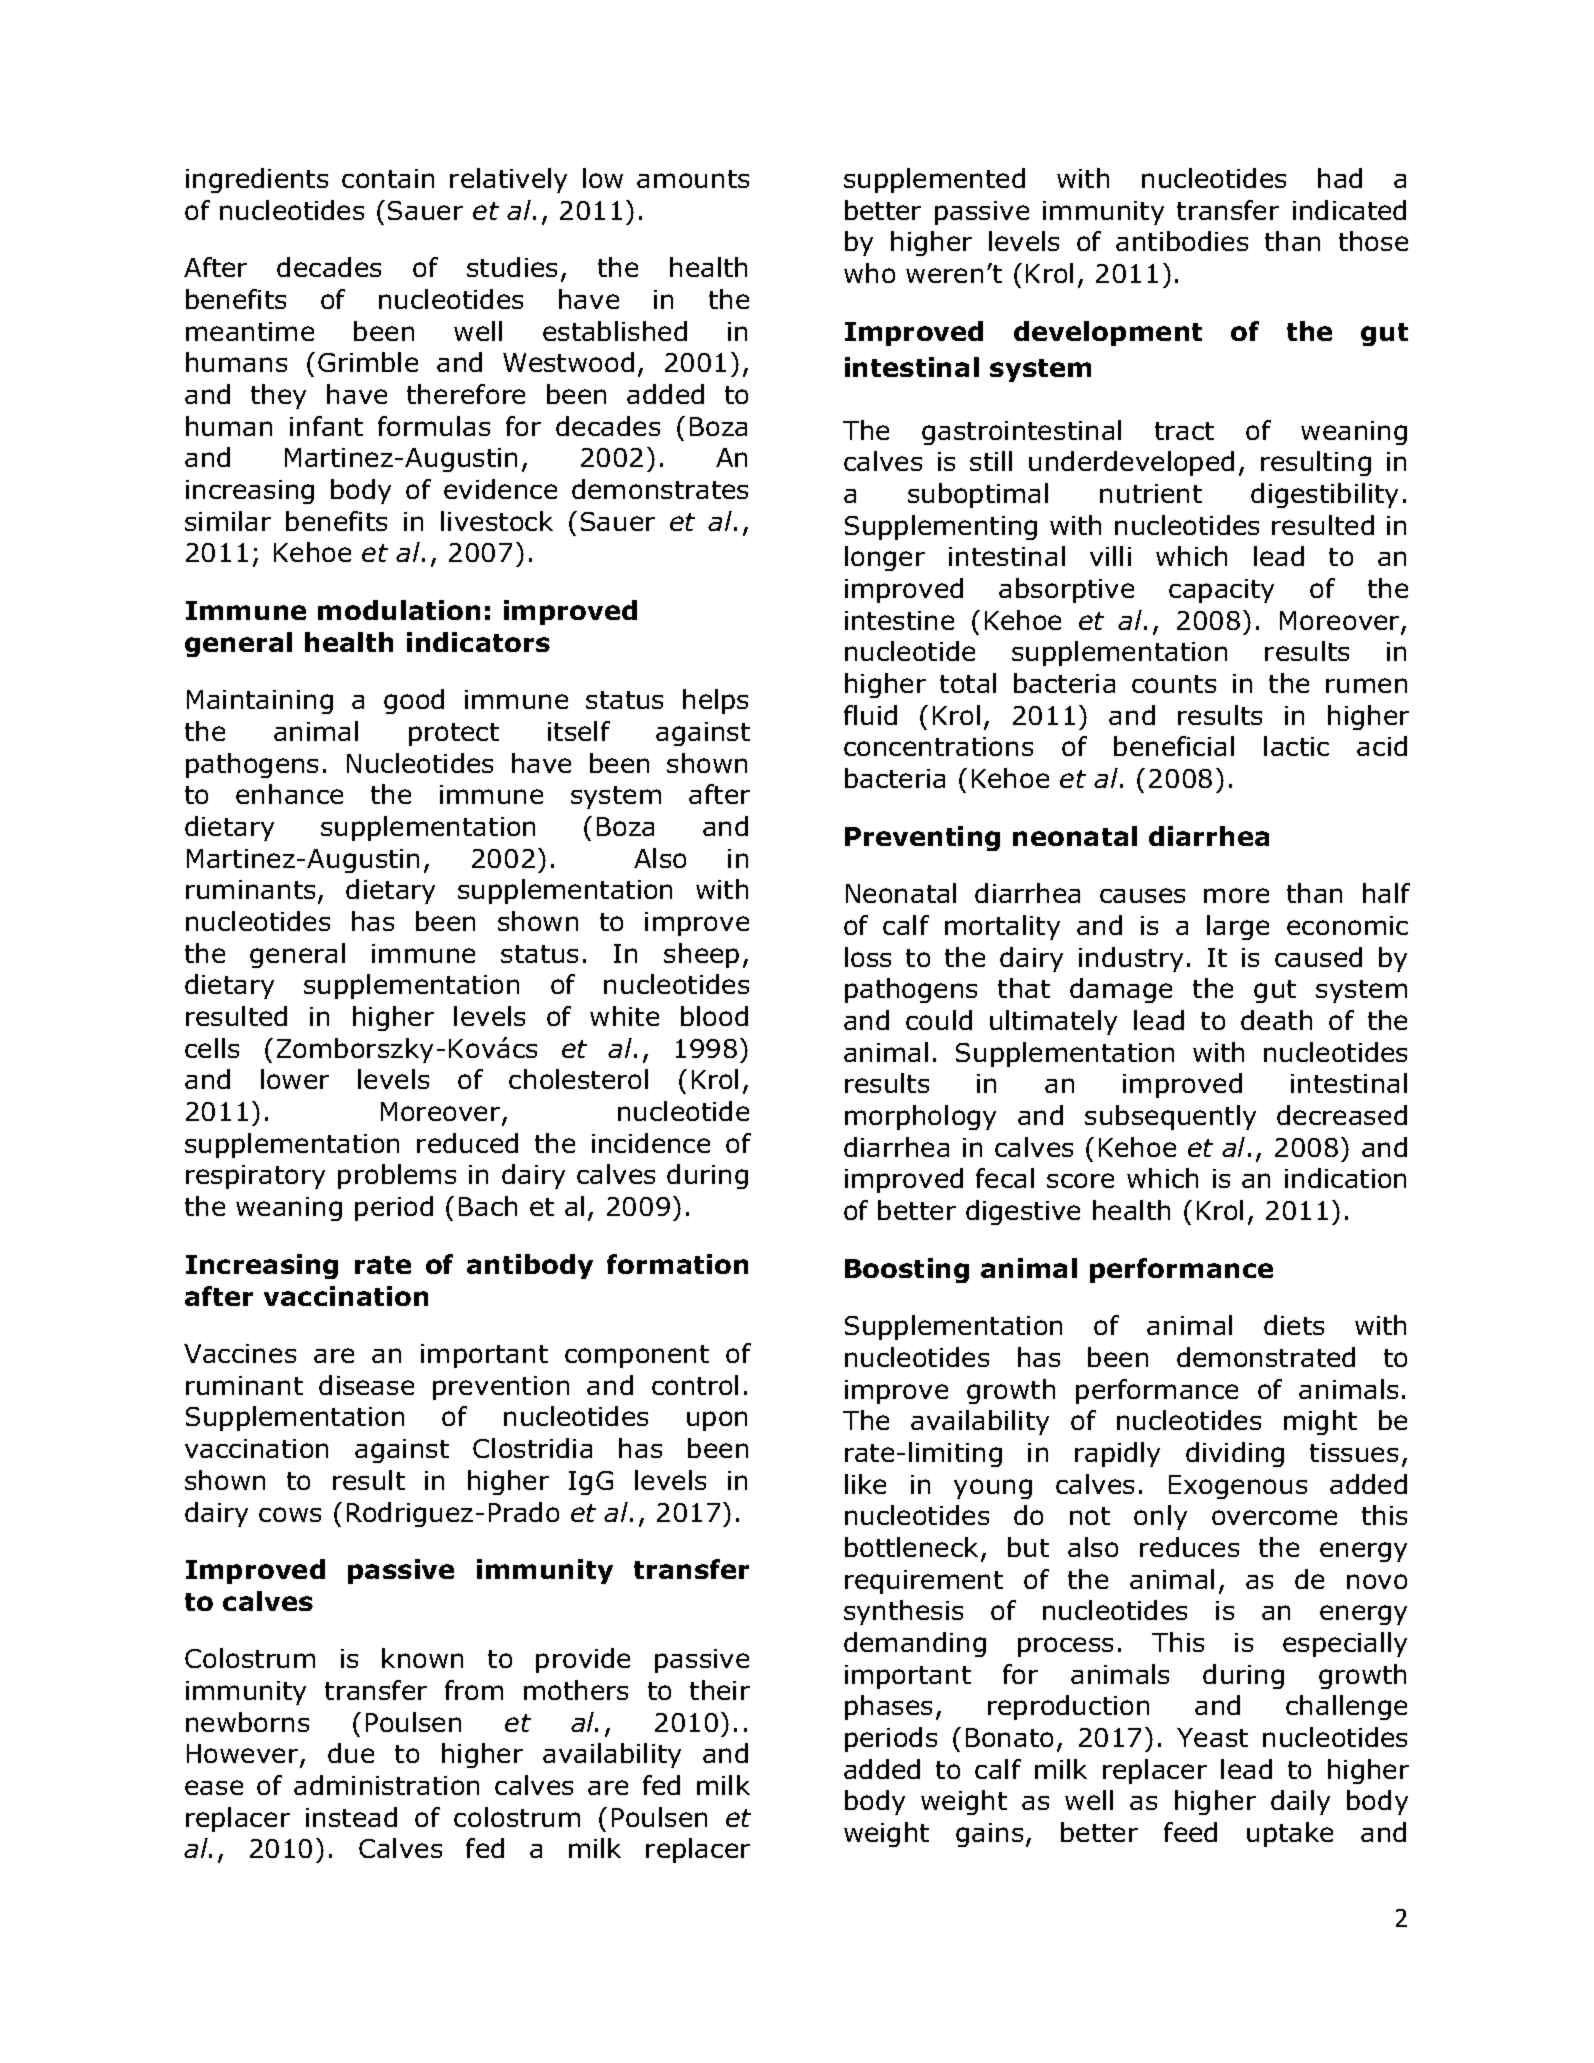 This screenshot has height=2063, width=1594. Describe the element at coordinates (1182, 241) in the screenshot. I see `antibodies` at that location.
